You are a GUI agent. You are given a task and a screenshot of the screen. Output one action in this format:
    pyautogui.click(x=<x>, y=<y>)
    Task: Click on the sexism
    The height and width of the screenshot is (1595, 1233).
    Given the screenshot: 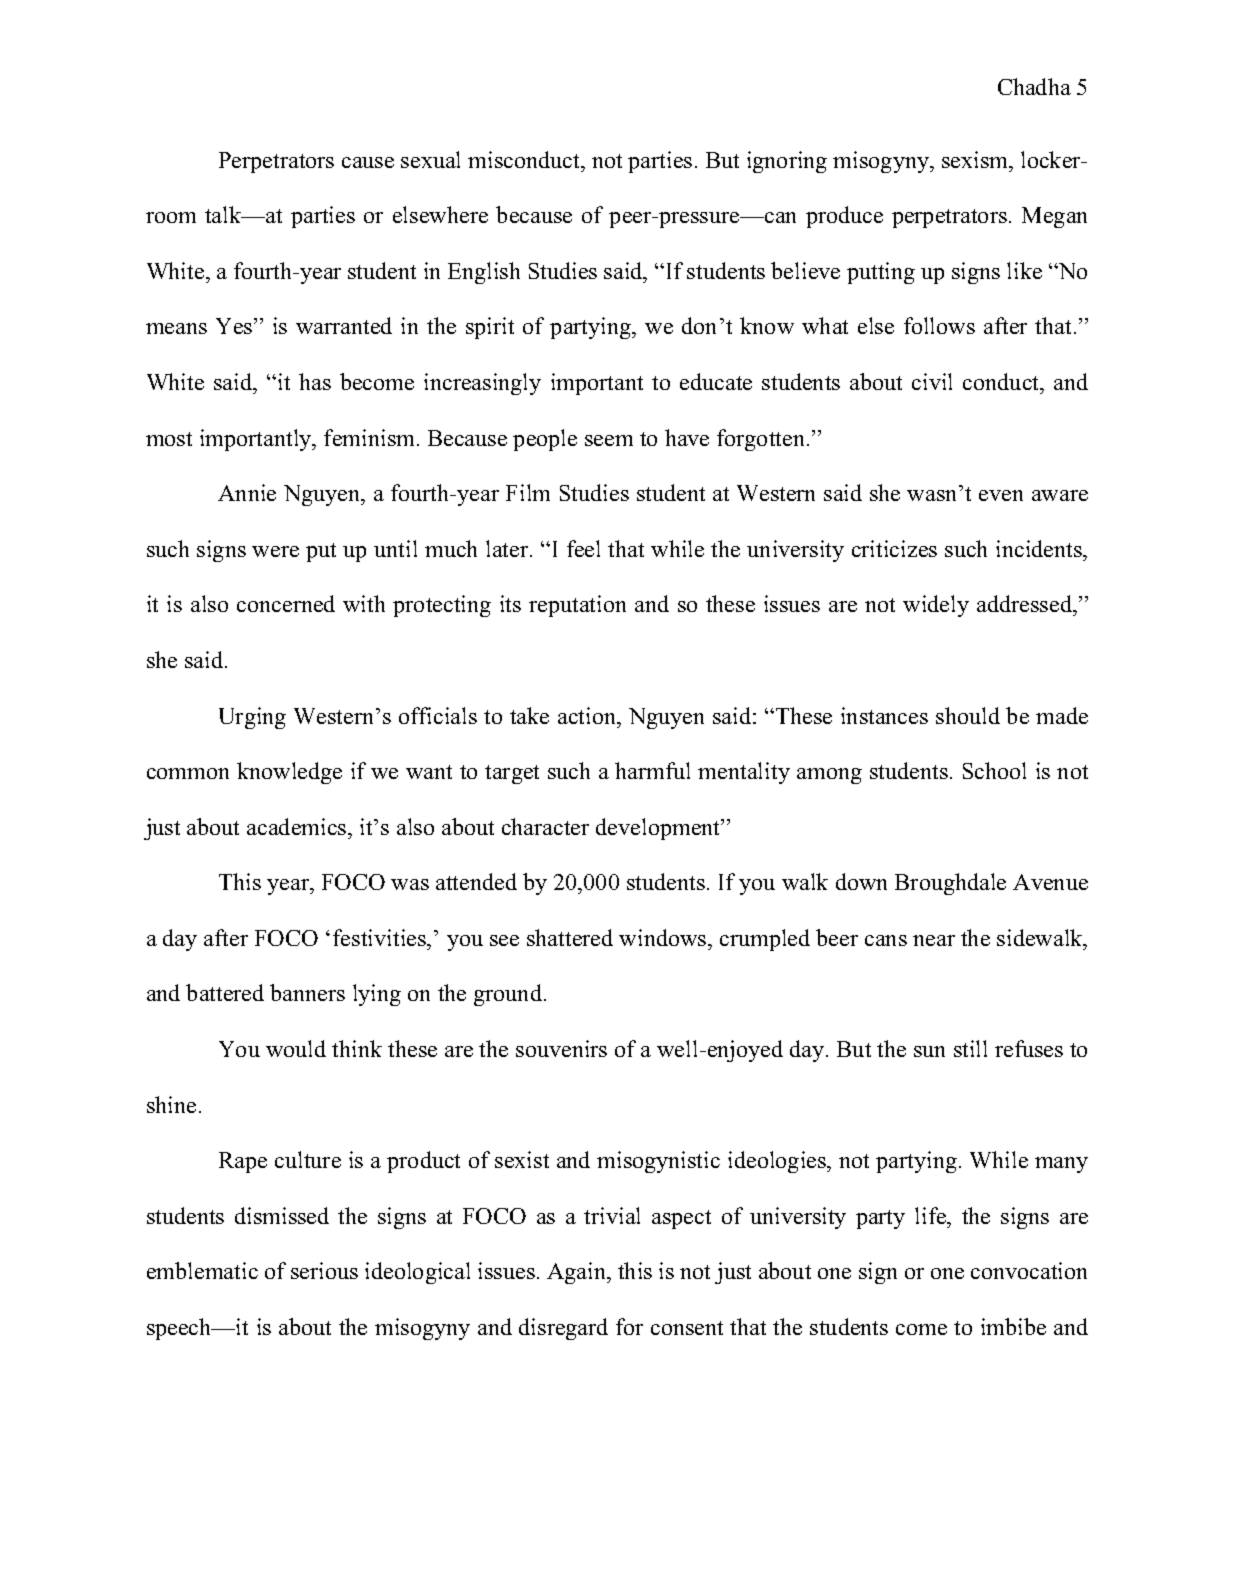 What is the action you would take?
    pyautogui.click(x=976, y=159)
